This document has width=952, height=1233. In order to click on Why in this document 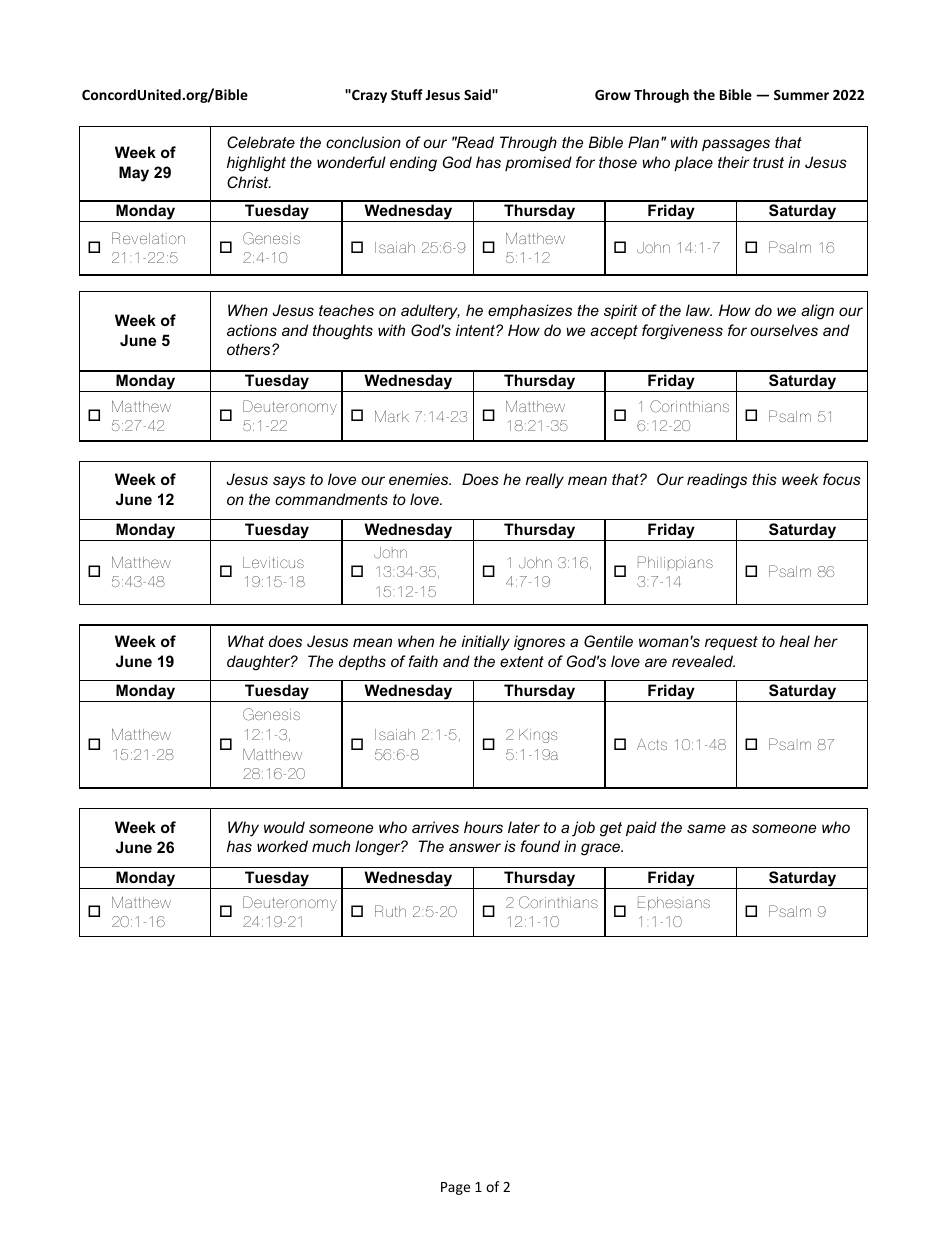, I will do `click(243, 829)`.
